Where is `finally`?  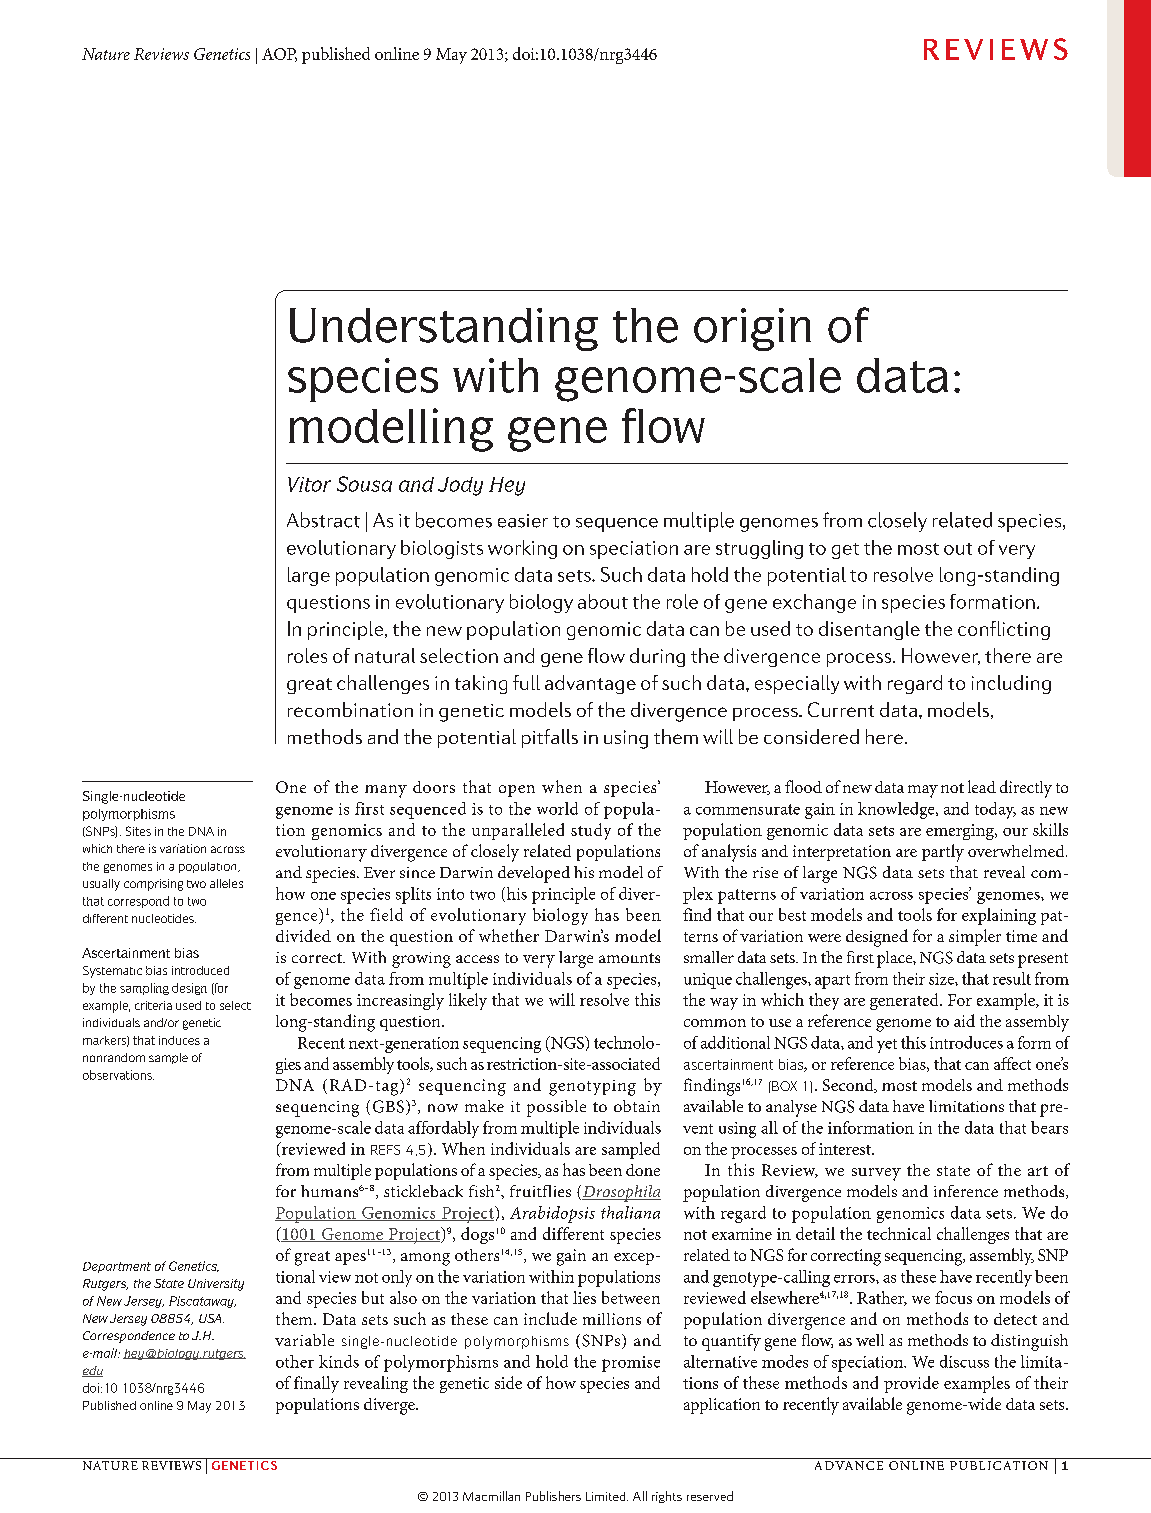 finally is located at coordinates (316, 1384).
